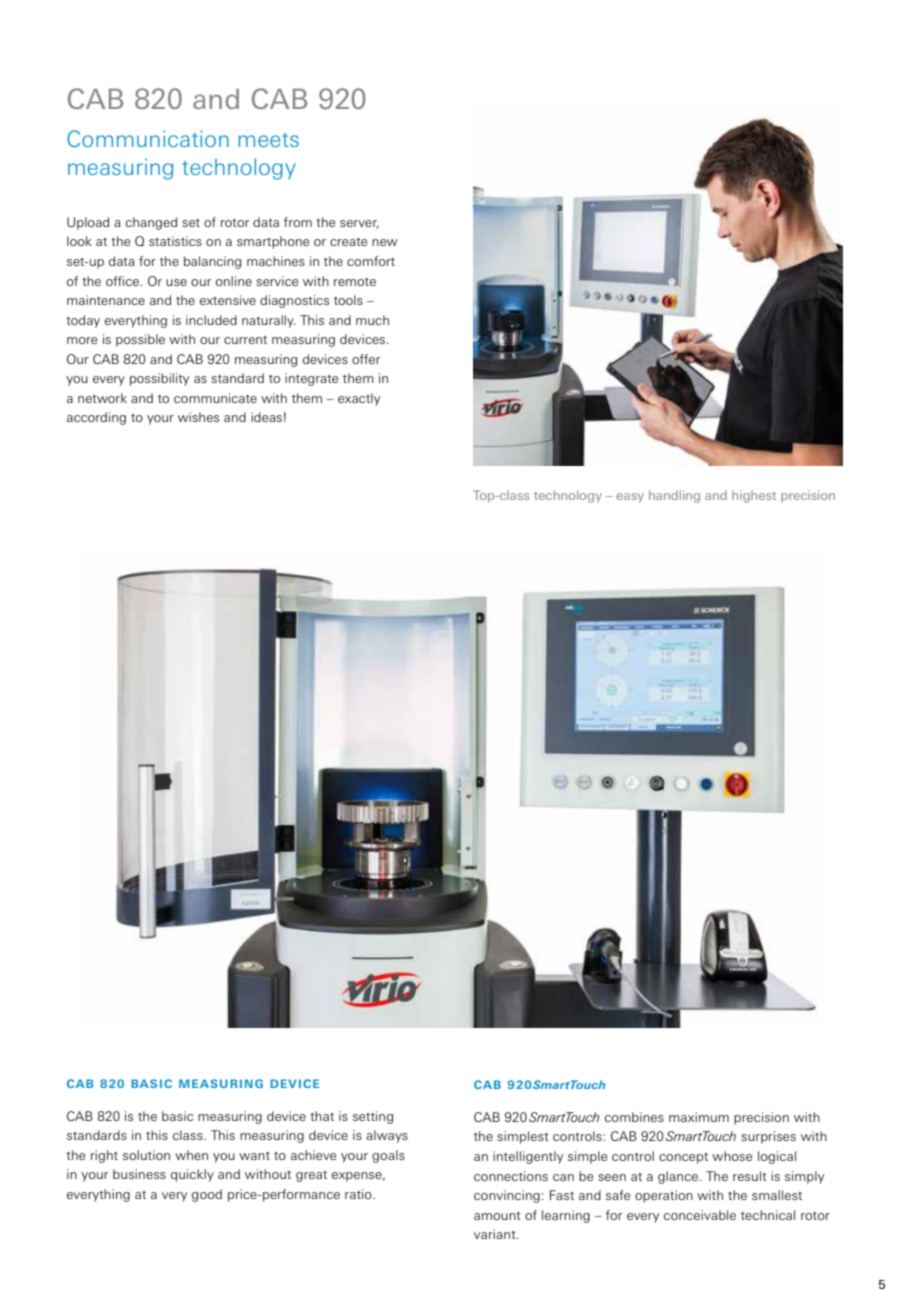 The height and width of the screenshot is (1316, 922). I want to click on good, so click(207, 1195).
